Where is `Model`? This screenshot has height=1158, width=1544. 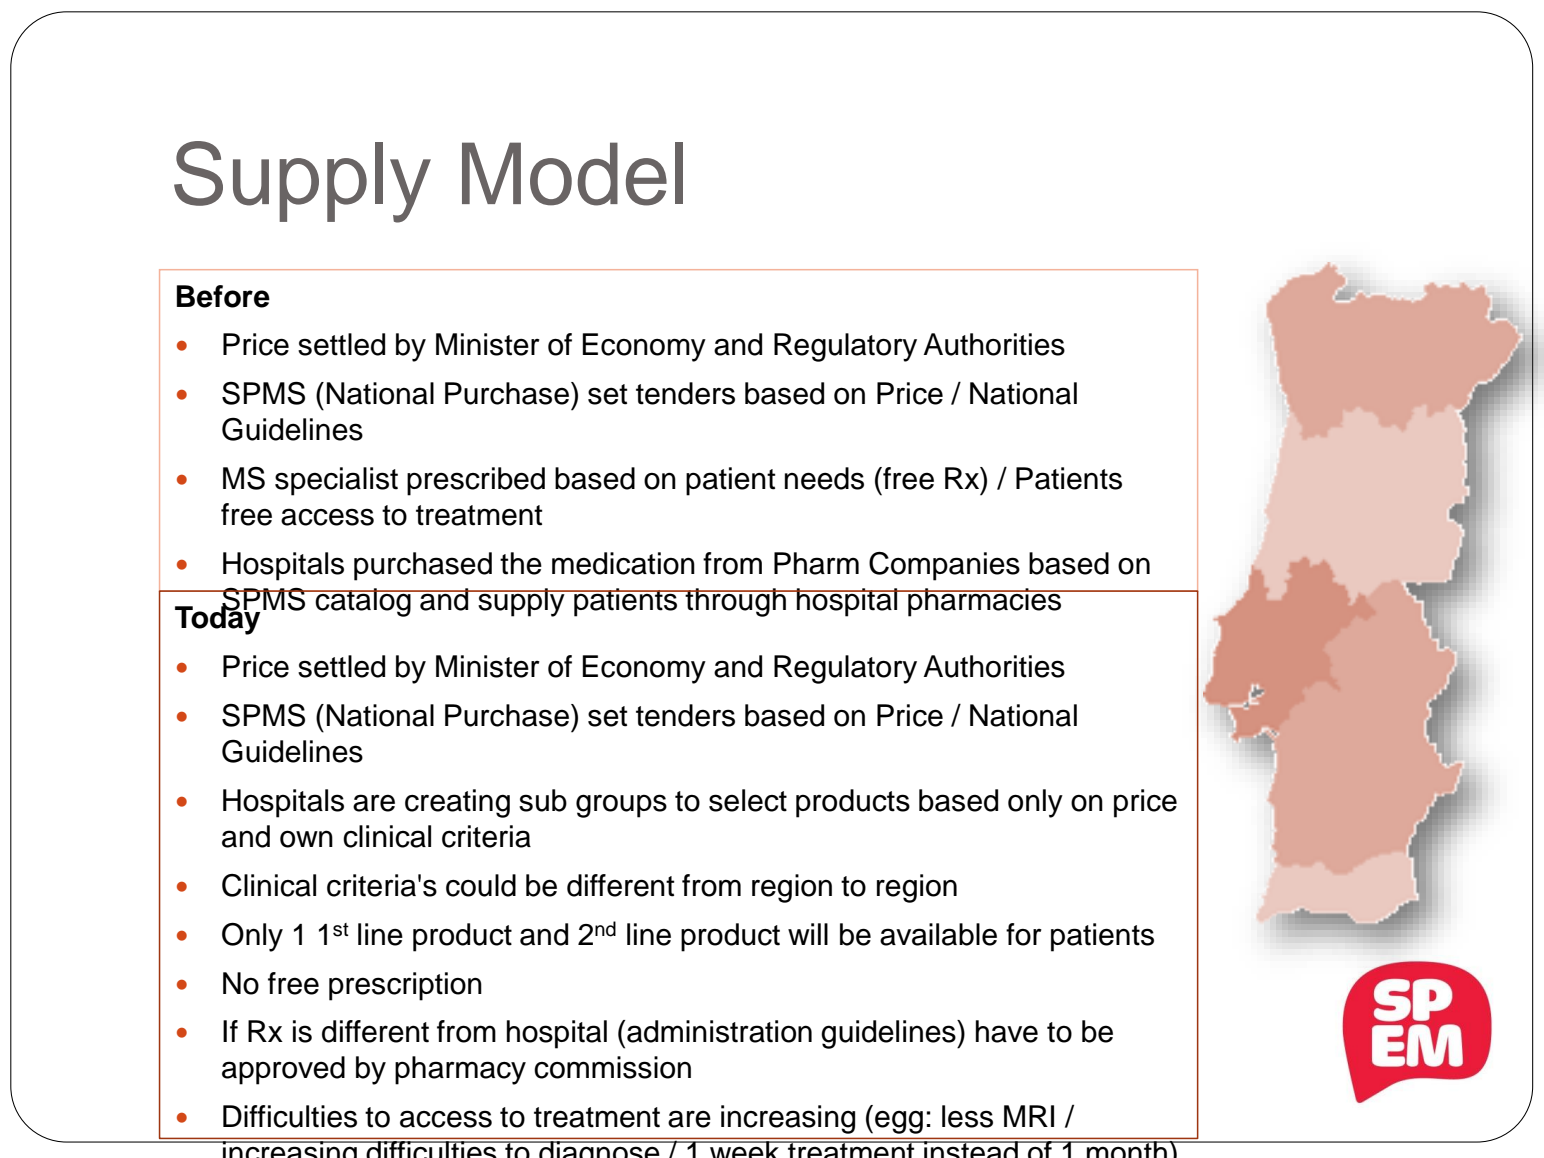
Model is located at coordinates (572, 174).
